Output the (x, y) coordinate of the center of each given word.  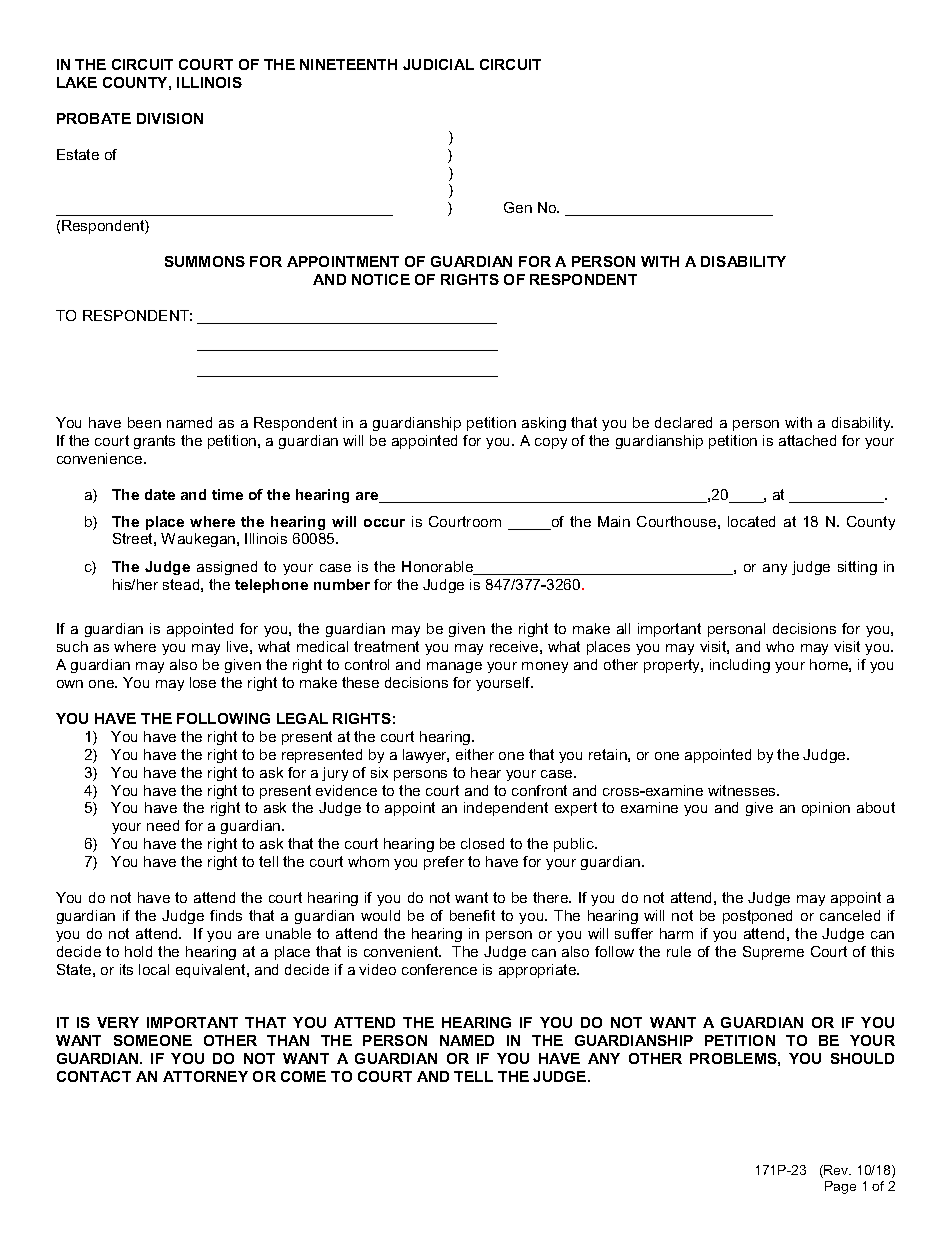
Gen (518, 207)
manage (454, 667)
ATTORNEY (205, 1076)
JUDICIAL (438, 64)
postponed (757, 917)
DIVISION (170, 118)
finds (226, 915)
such (72, 646)
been (144, 422)
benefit (472, 915)
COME (303, 1076)
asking (544, 424)
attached (807, 440)
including (740, 666)
